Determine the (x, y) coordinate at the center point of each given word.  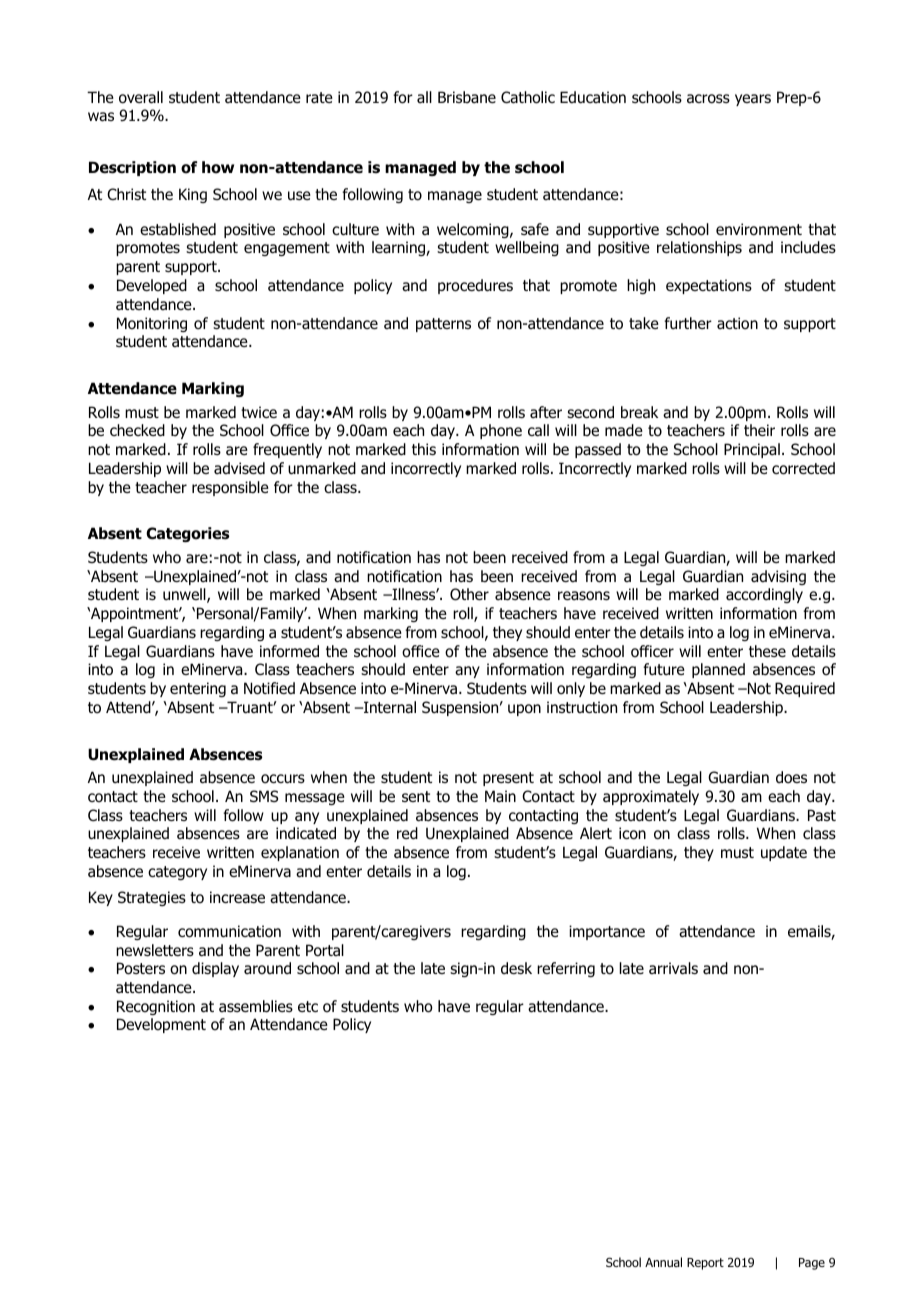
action (737, 323)
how (218, 167)
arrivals (673, 968)
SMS (264, 796)
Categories (187, 534)
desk (516, 968)
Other (469, 594)
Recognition (156, 1007)
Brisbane (467, 97)
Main (500, 796)
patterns (443, 325)
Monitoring (152, 324)
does (791, 777)
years (753, 100)
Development (161, 1025)
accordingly (764, 595)
